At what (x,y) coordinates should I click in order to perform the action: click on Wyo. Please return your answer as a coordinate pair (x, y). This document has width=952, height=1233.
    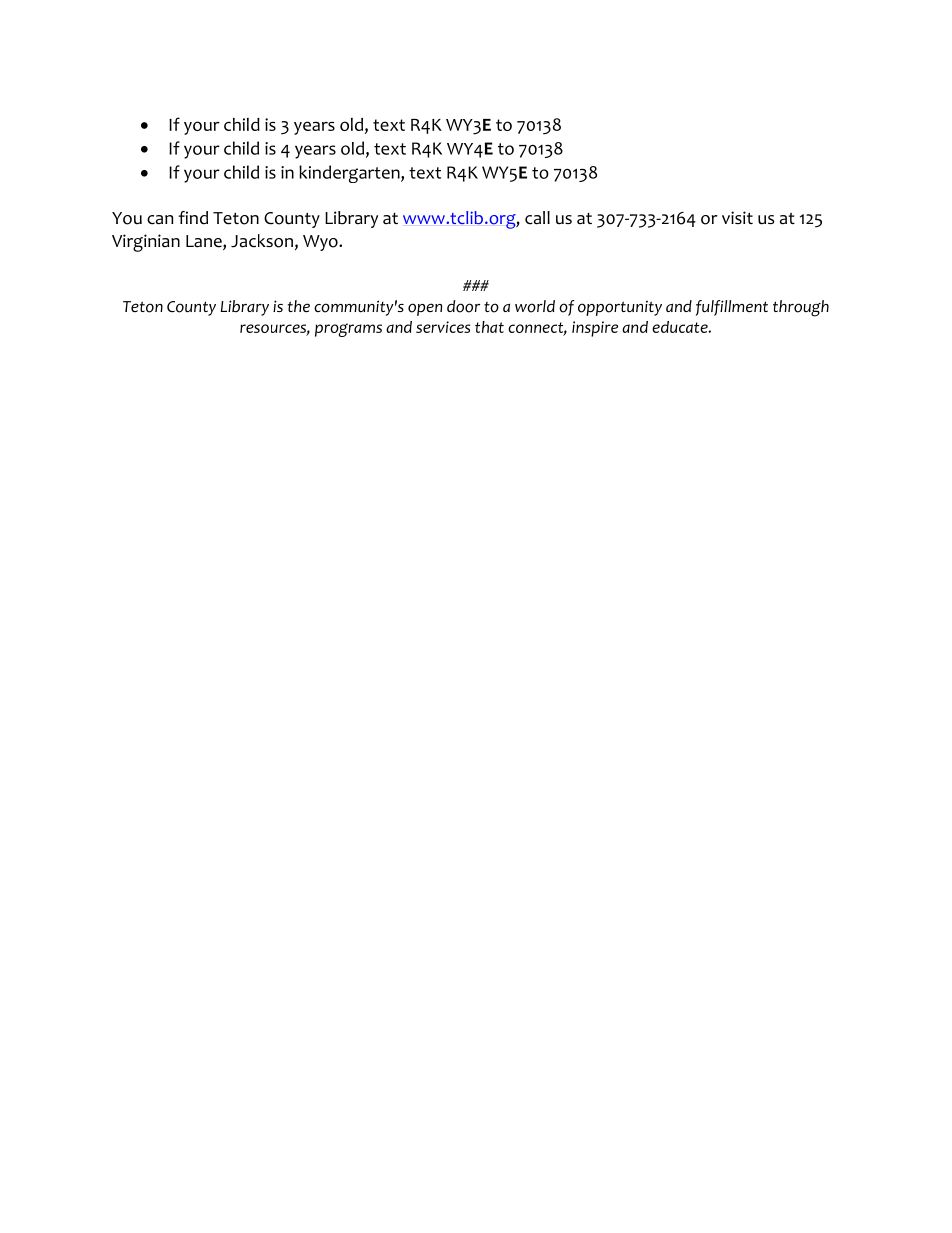
    Looking at the image, I should click on (321, 243).
